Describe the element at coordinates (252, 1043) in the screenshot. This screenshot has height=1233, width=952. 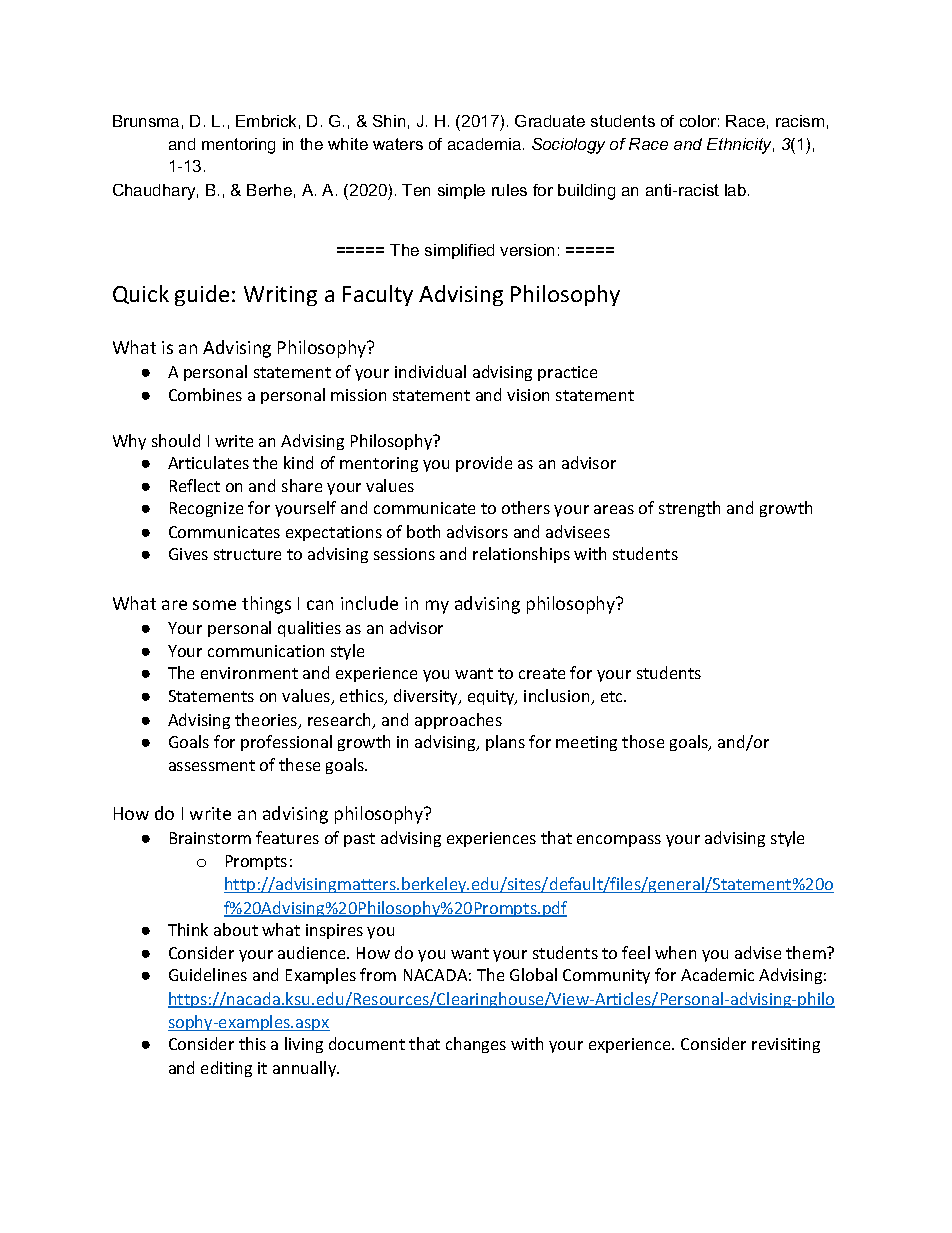
I see `this` at that location.
